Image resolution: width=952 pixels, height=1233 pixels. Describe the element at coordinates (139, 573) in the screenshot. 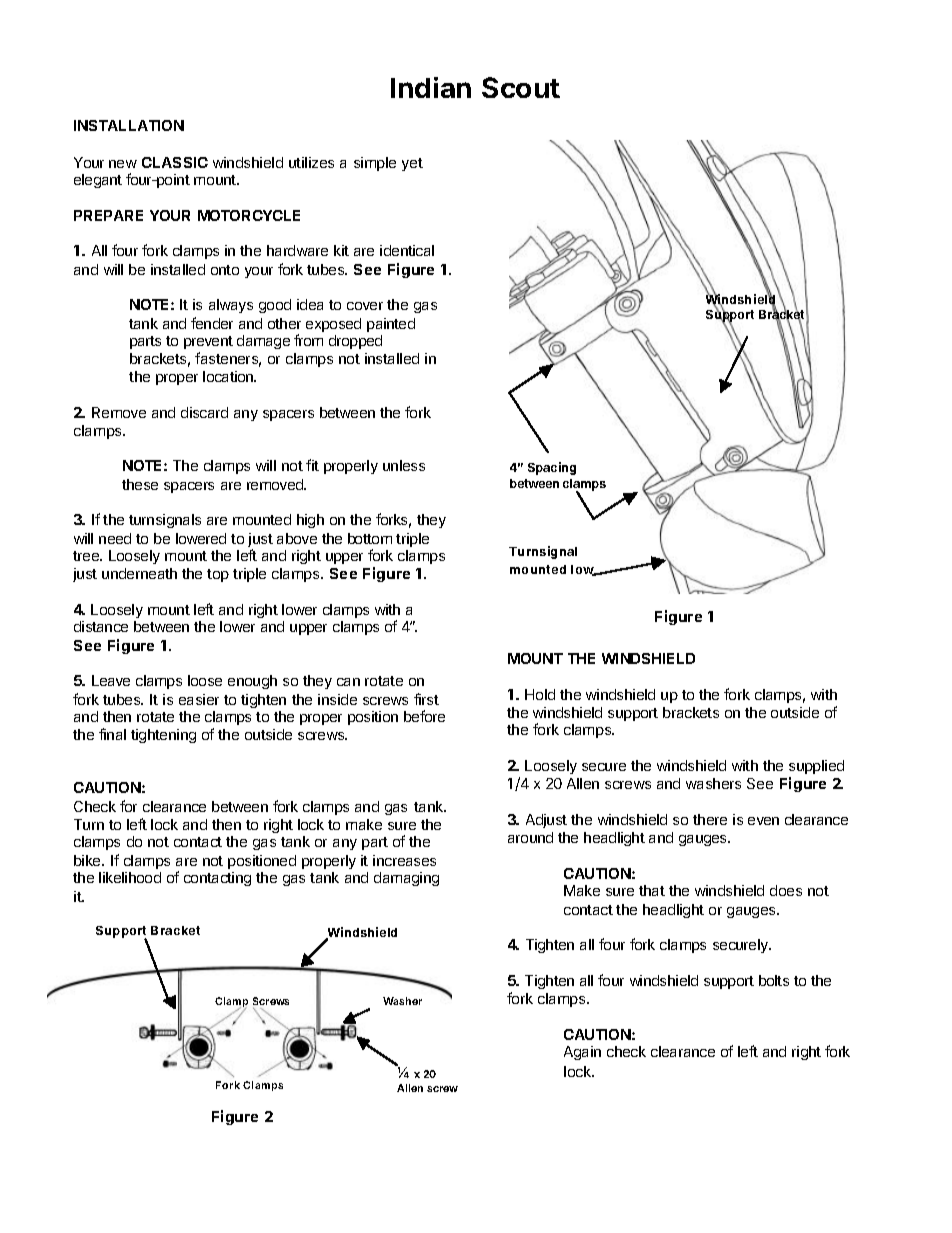

I see `underneath` at that location.
